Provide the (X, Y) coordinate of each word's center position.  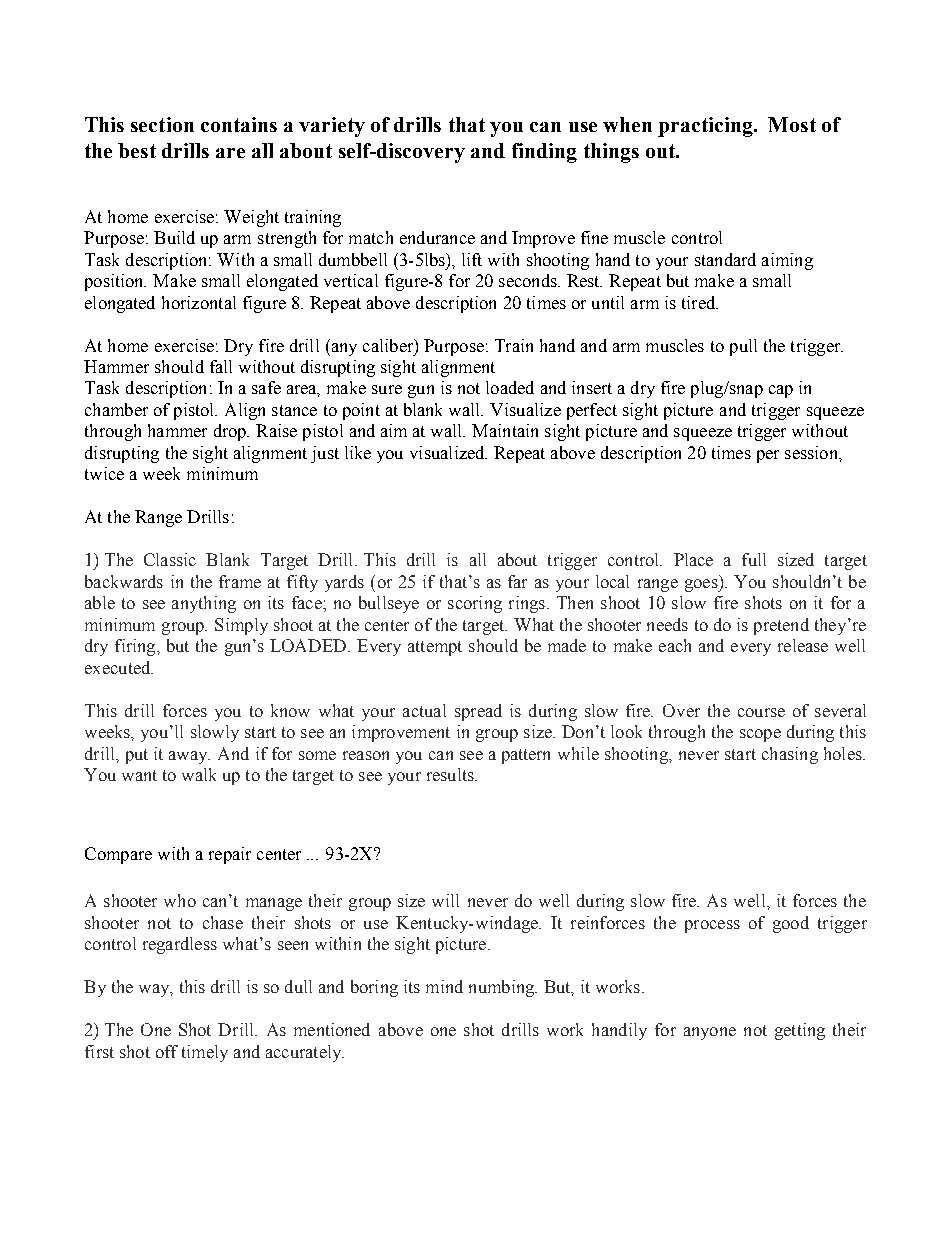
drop (231, 432)
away (189, 757)
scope (760, 735)
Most (792, 124)
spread (478, 712)
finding (544, 153)
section (162, 124)
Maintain (505, 430)
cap (781, 391)
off (167, 1051)
